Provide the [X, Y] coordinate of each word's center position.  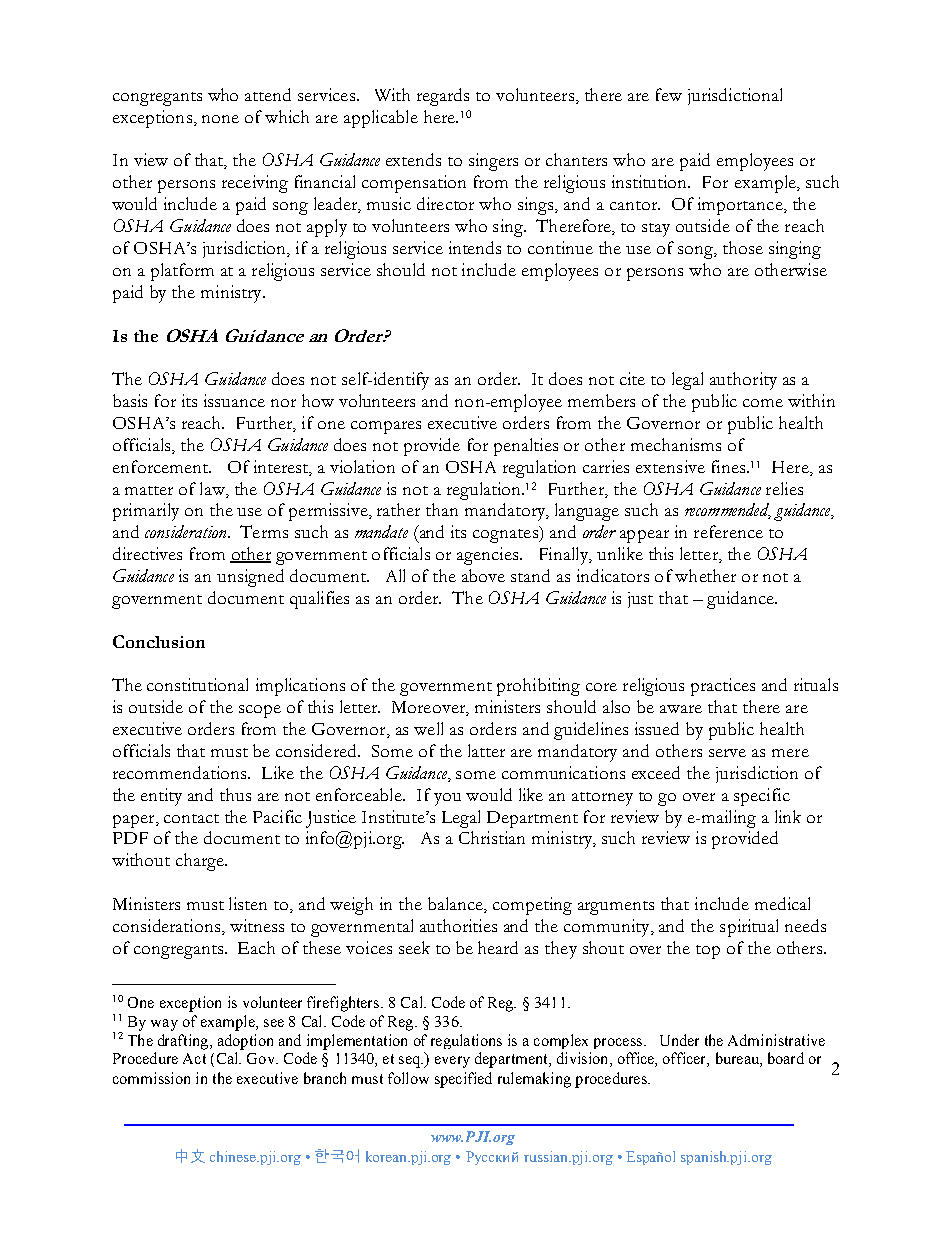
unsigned [250, 578]
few [669, 94]
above [483, 575]
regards [443, 97]
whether [705, 575]
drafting [184, 1042]
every [452, 1062]
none [220, 119]
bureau [738, 1059]
